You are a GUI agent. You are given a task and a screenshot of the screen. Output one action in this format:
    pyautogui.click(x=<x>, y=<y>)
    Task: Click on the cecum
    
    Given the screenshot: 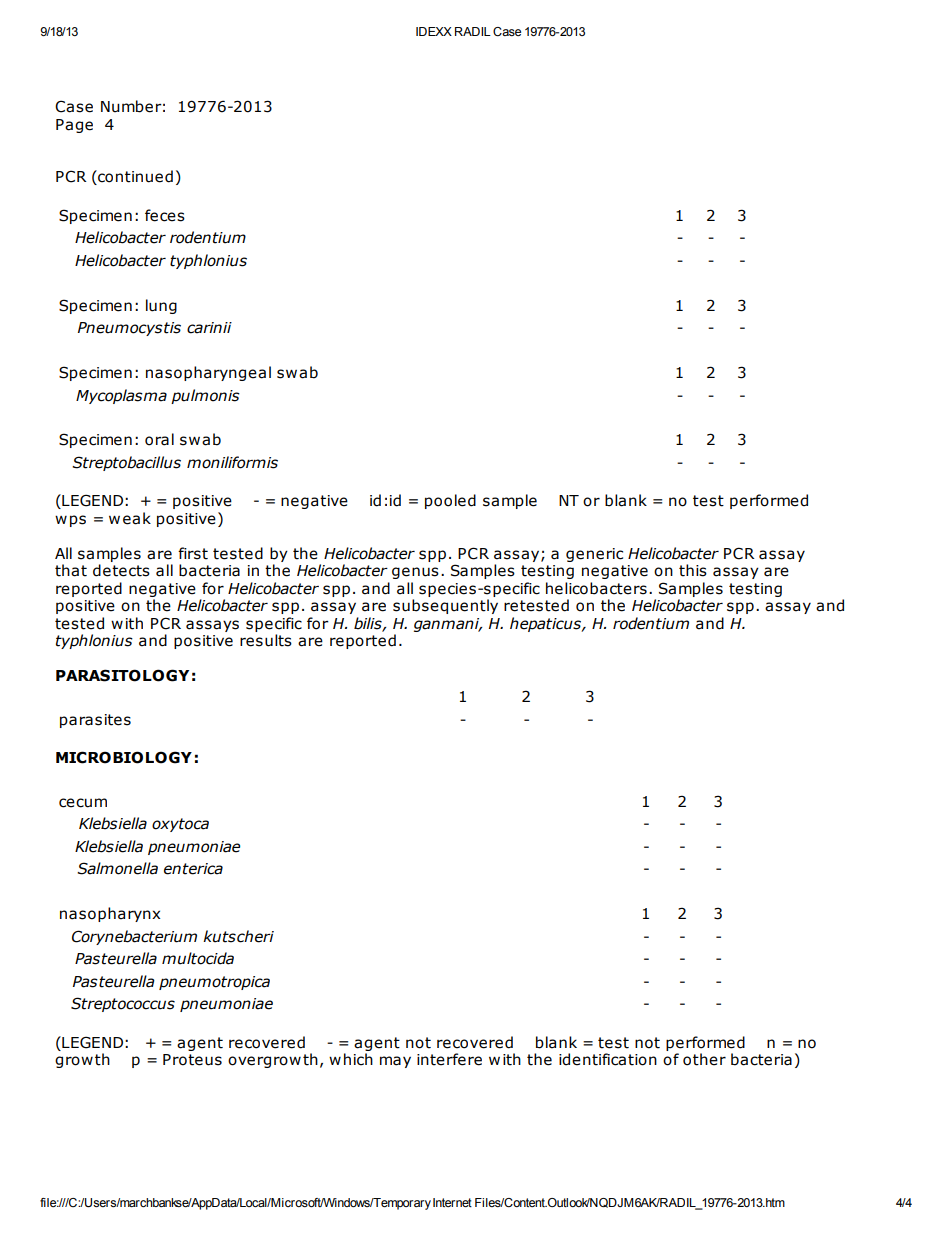 What is the action you would take?
    pyautogui.click(x=83, y=803)
